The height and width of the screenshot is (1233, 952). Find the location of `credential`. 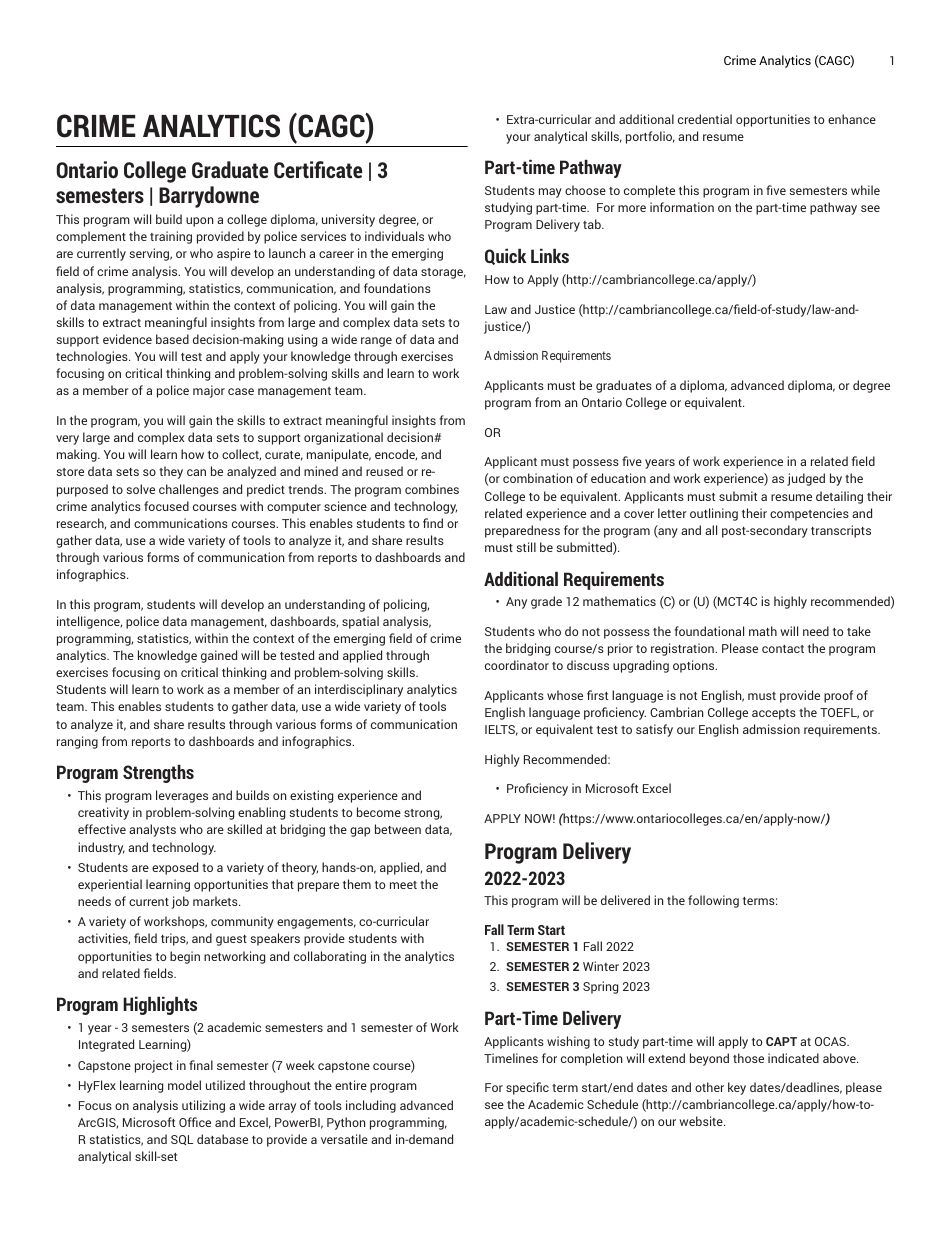

credential is located at coordinates (705, 119).
